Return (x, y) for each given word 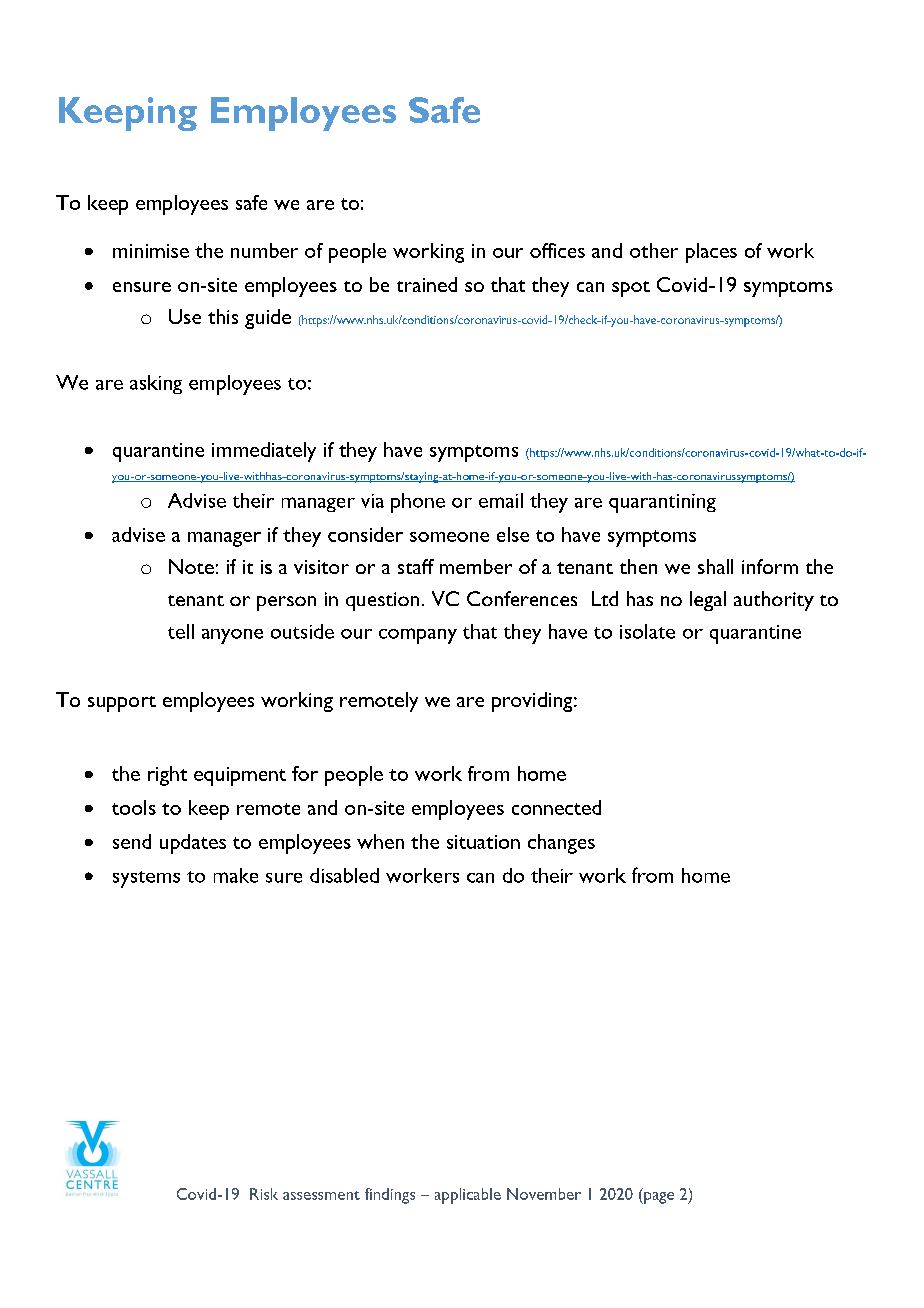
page (658, 1198)
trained (427, 284)
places (711, 253)
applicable (468, 1196)
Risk (264, 1194)
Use (185, 316)
